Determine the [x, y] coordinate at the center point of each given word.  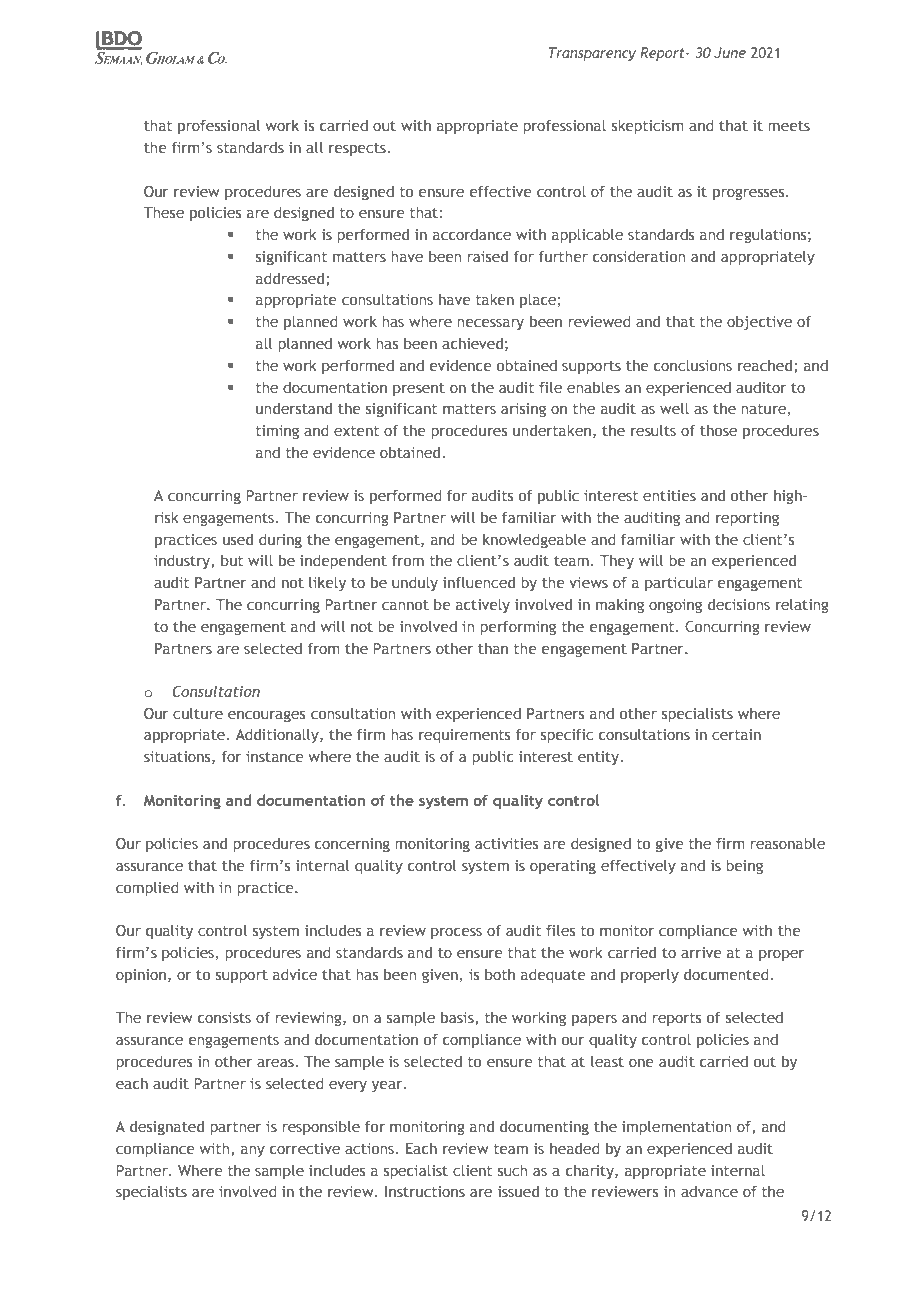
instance [275, 756]
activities [506, 843]
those [718, 430]
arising [523, 410]
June [730, 52]
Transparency [592, 54]
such [512, 1170]
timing [277, 432]
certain [736, 734]
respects [358, 149]
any [253, 1151]
